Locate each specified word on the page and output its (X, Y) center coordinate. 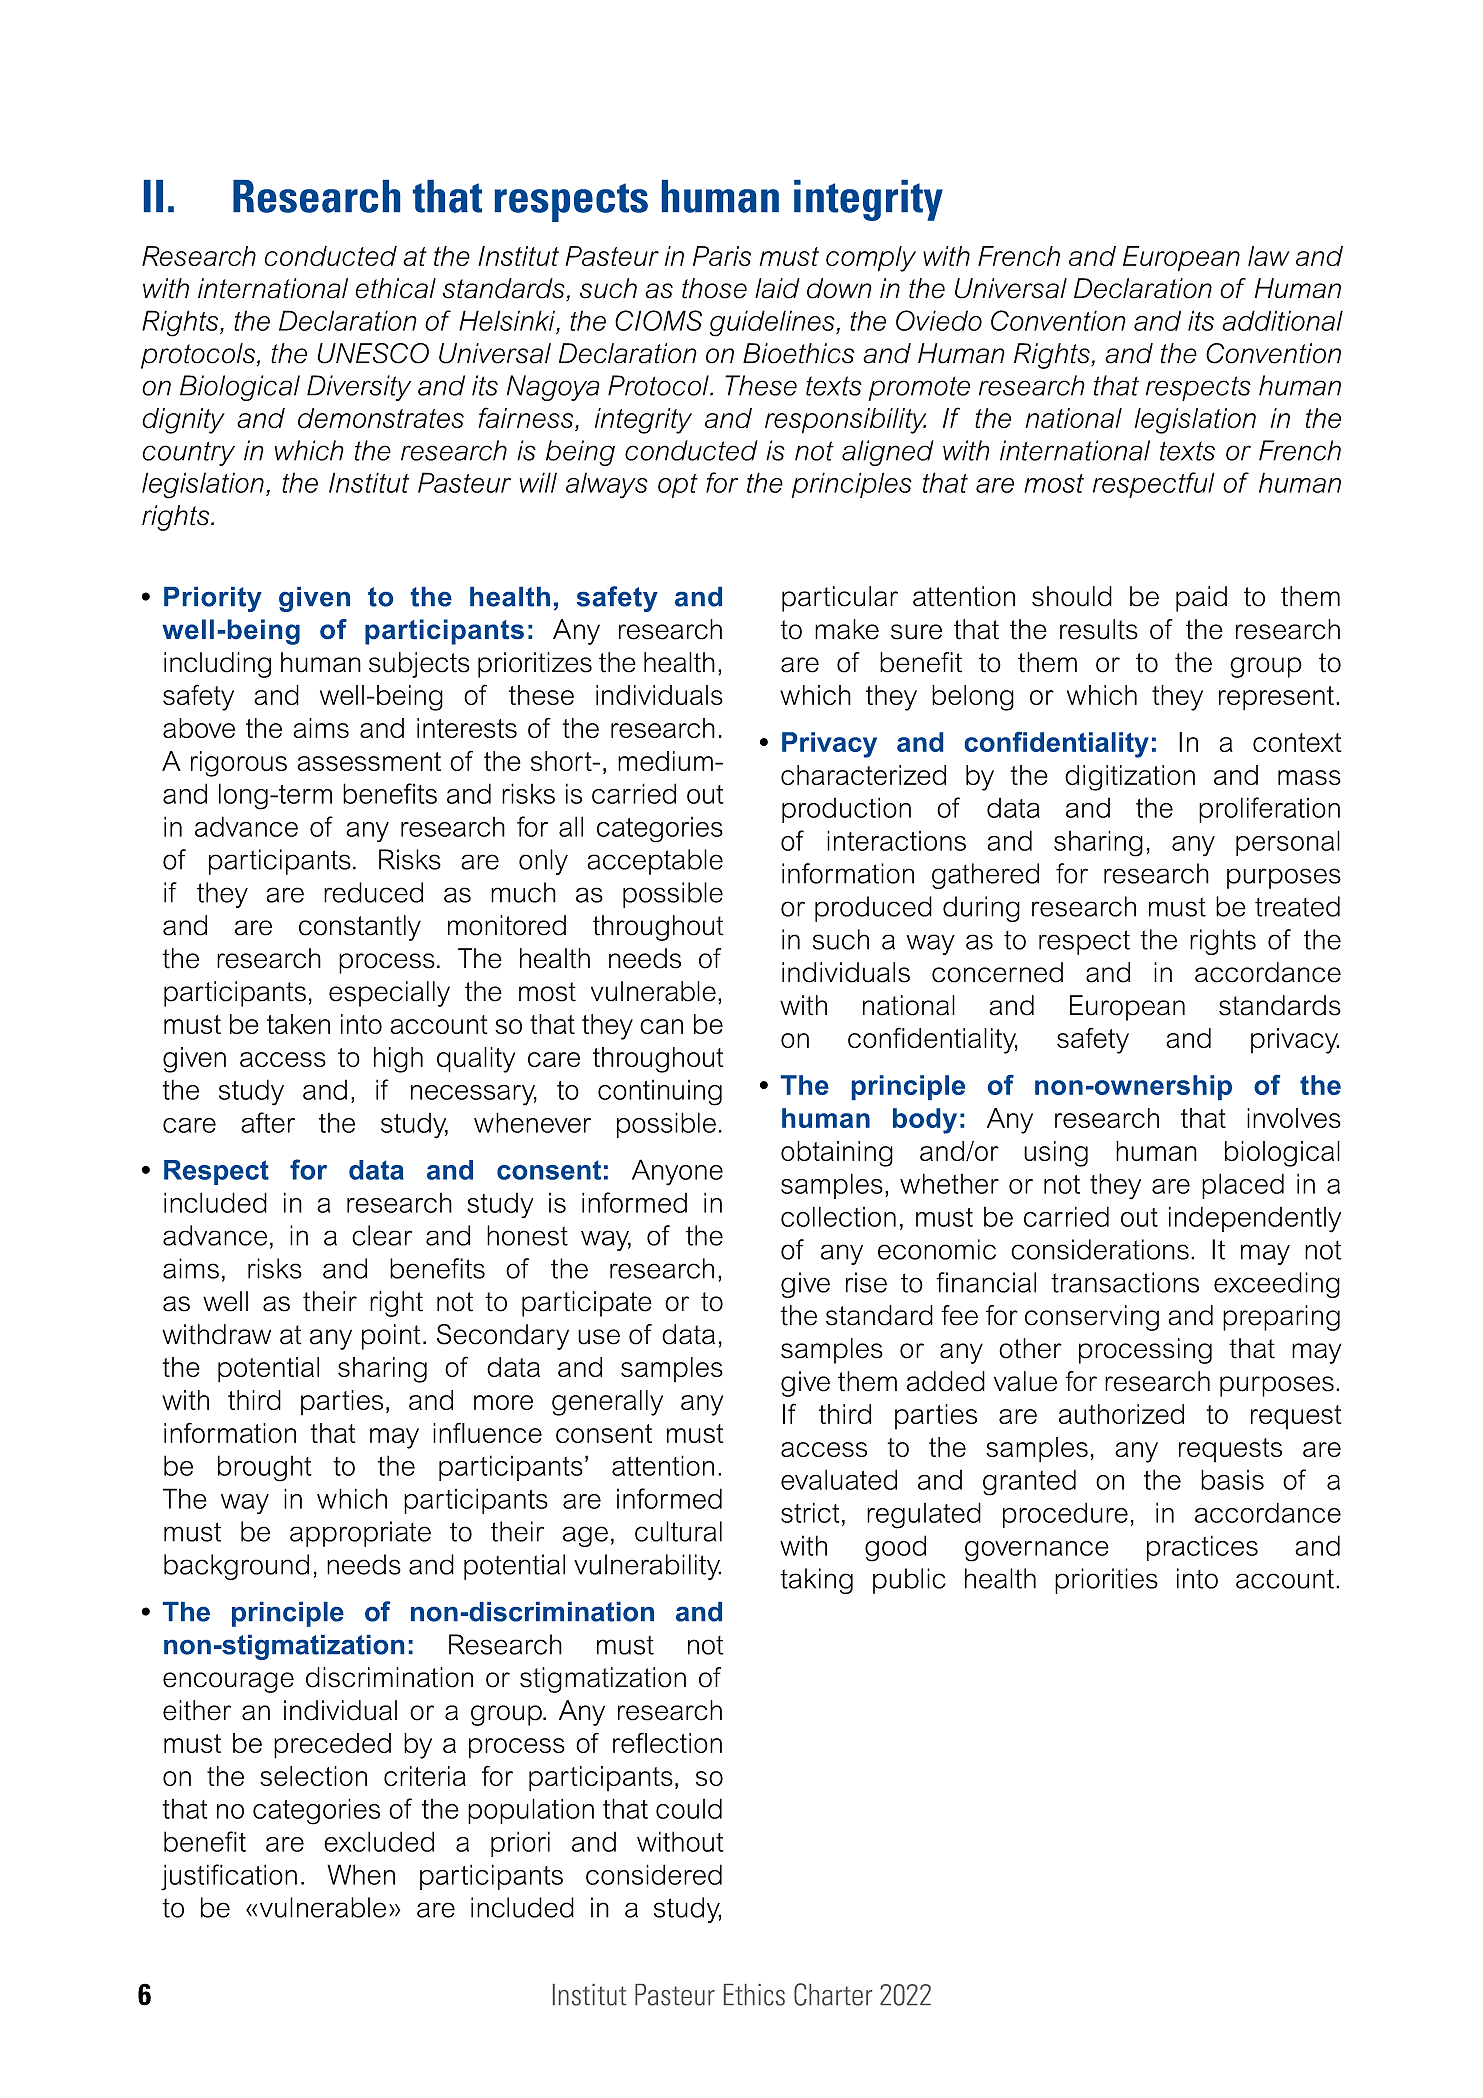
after (268, 1122)
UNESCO (373, 353)
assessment (369, 761)
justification (229, 1877)
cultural (678, 1531)
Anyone (677, 1172)
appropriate (360, 1534)
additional (1282, 320)
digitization (1130, 778)
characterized (863, 775)
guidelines (773, 323)
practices (1202, 1548)
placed (1243, 1186)
